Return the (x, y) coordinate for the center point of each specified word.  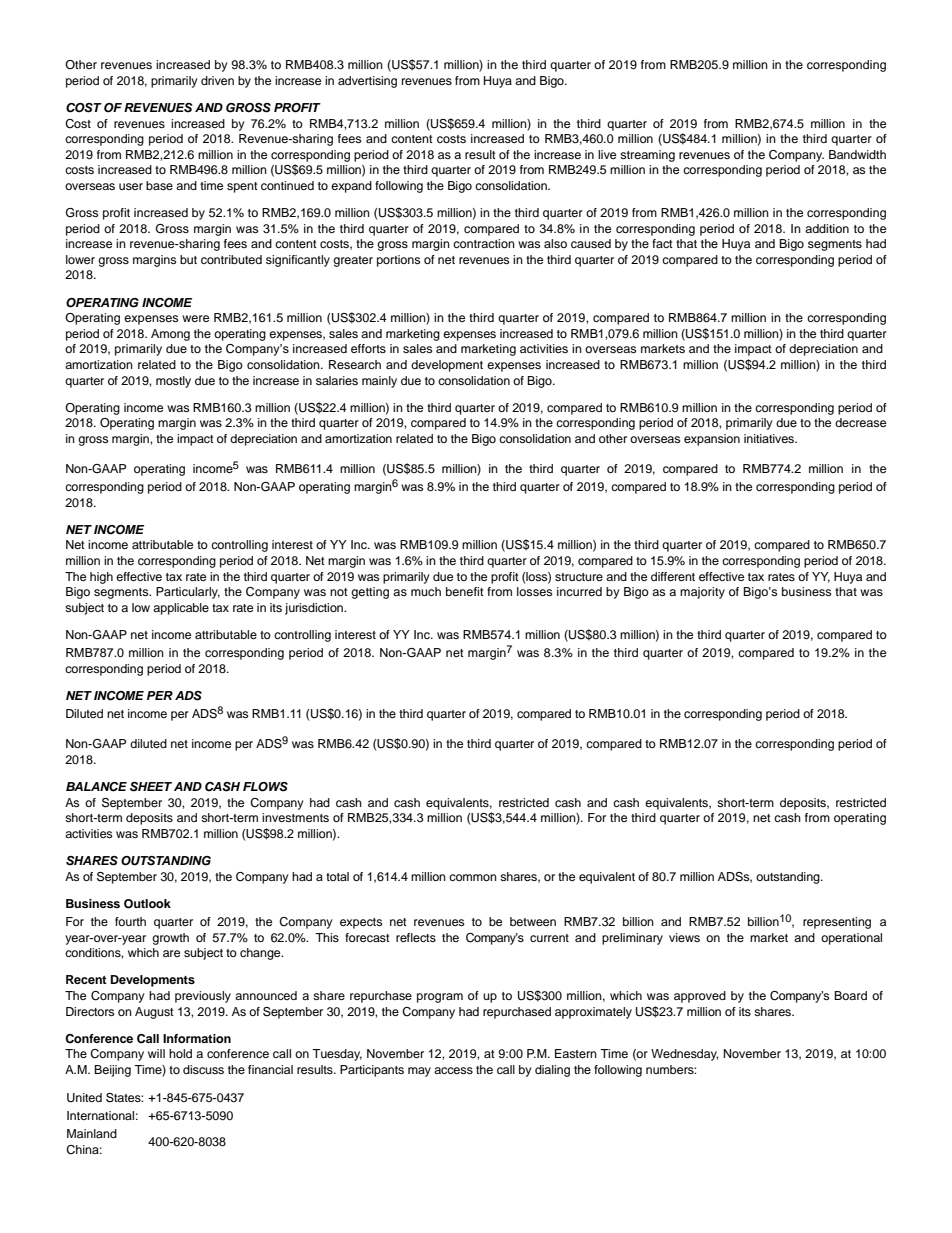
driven (217, 80)
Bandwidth (857, 154)
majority (702, 593)
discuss (203, 1069)
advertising (367, 82)
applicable (181, 609)
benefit (465, 591)
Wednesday (684, 1055)
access (453, 1070)
